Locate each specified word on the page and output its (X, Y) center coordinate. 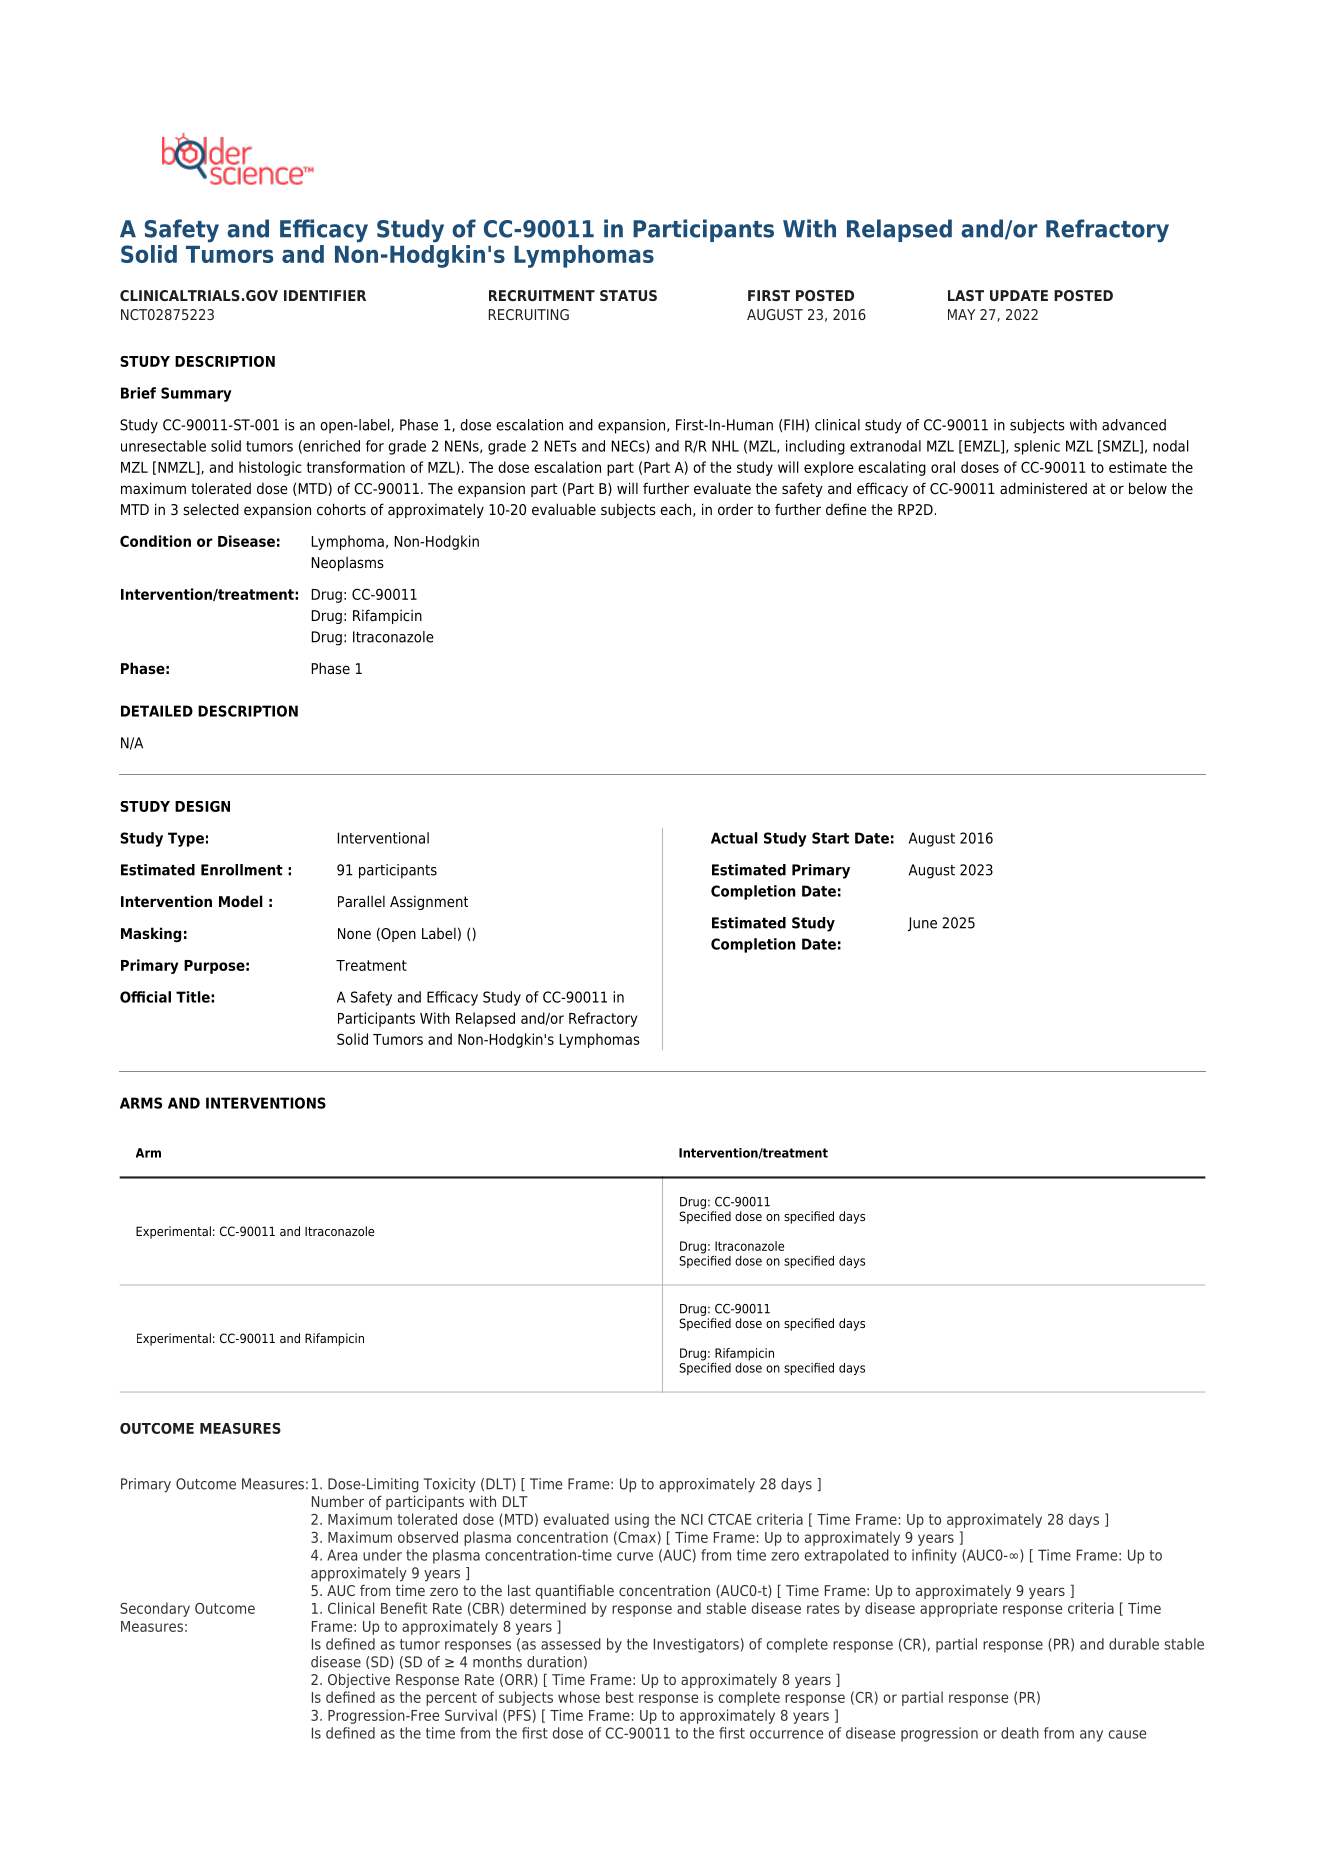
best (620, 1697)
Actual (734, 838)
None (354, 933)
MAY (961, 314)
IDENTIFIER (325, 295)
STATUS (628, 295)
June (922, 924)
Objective (359, 1680)
